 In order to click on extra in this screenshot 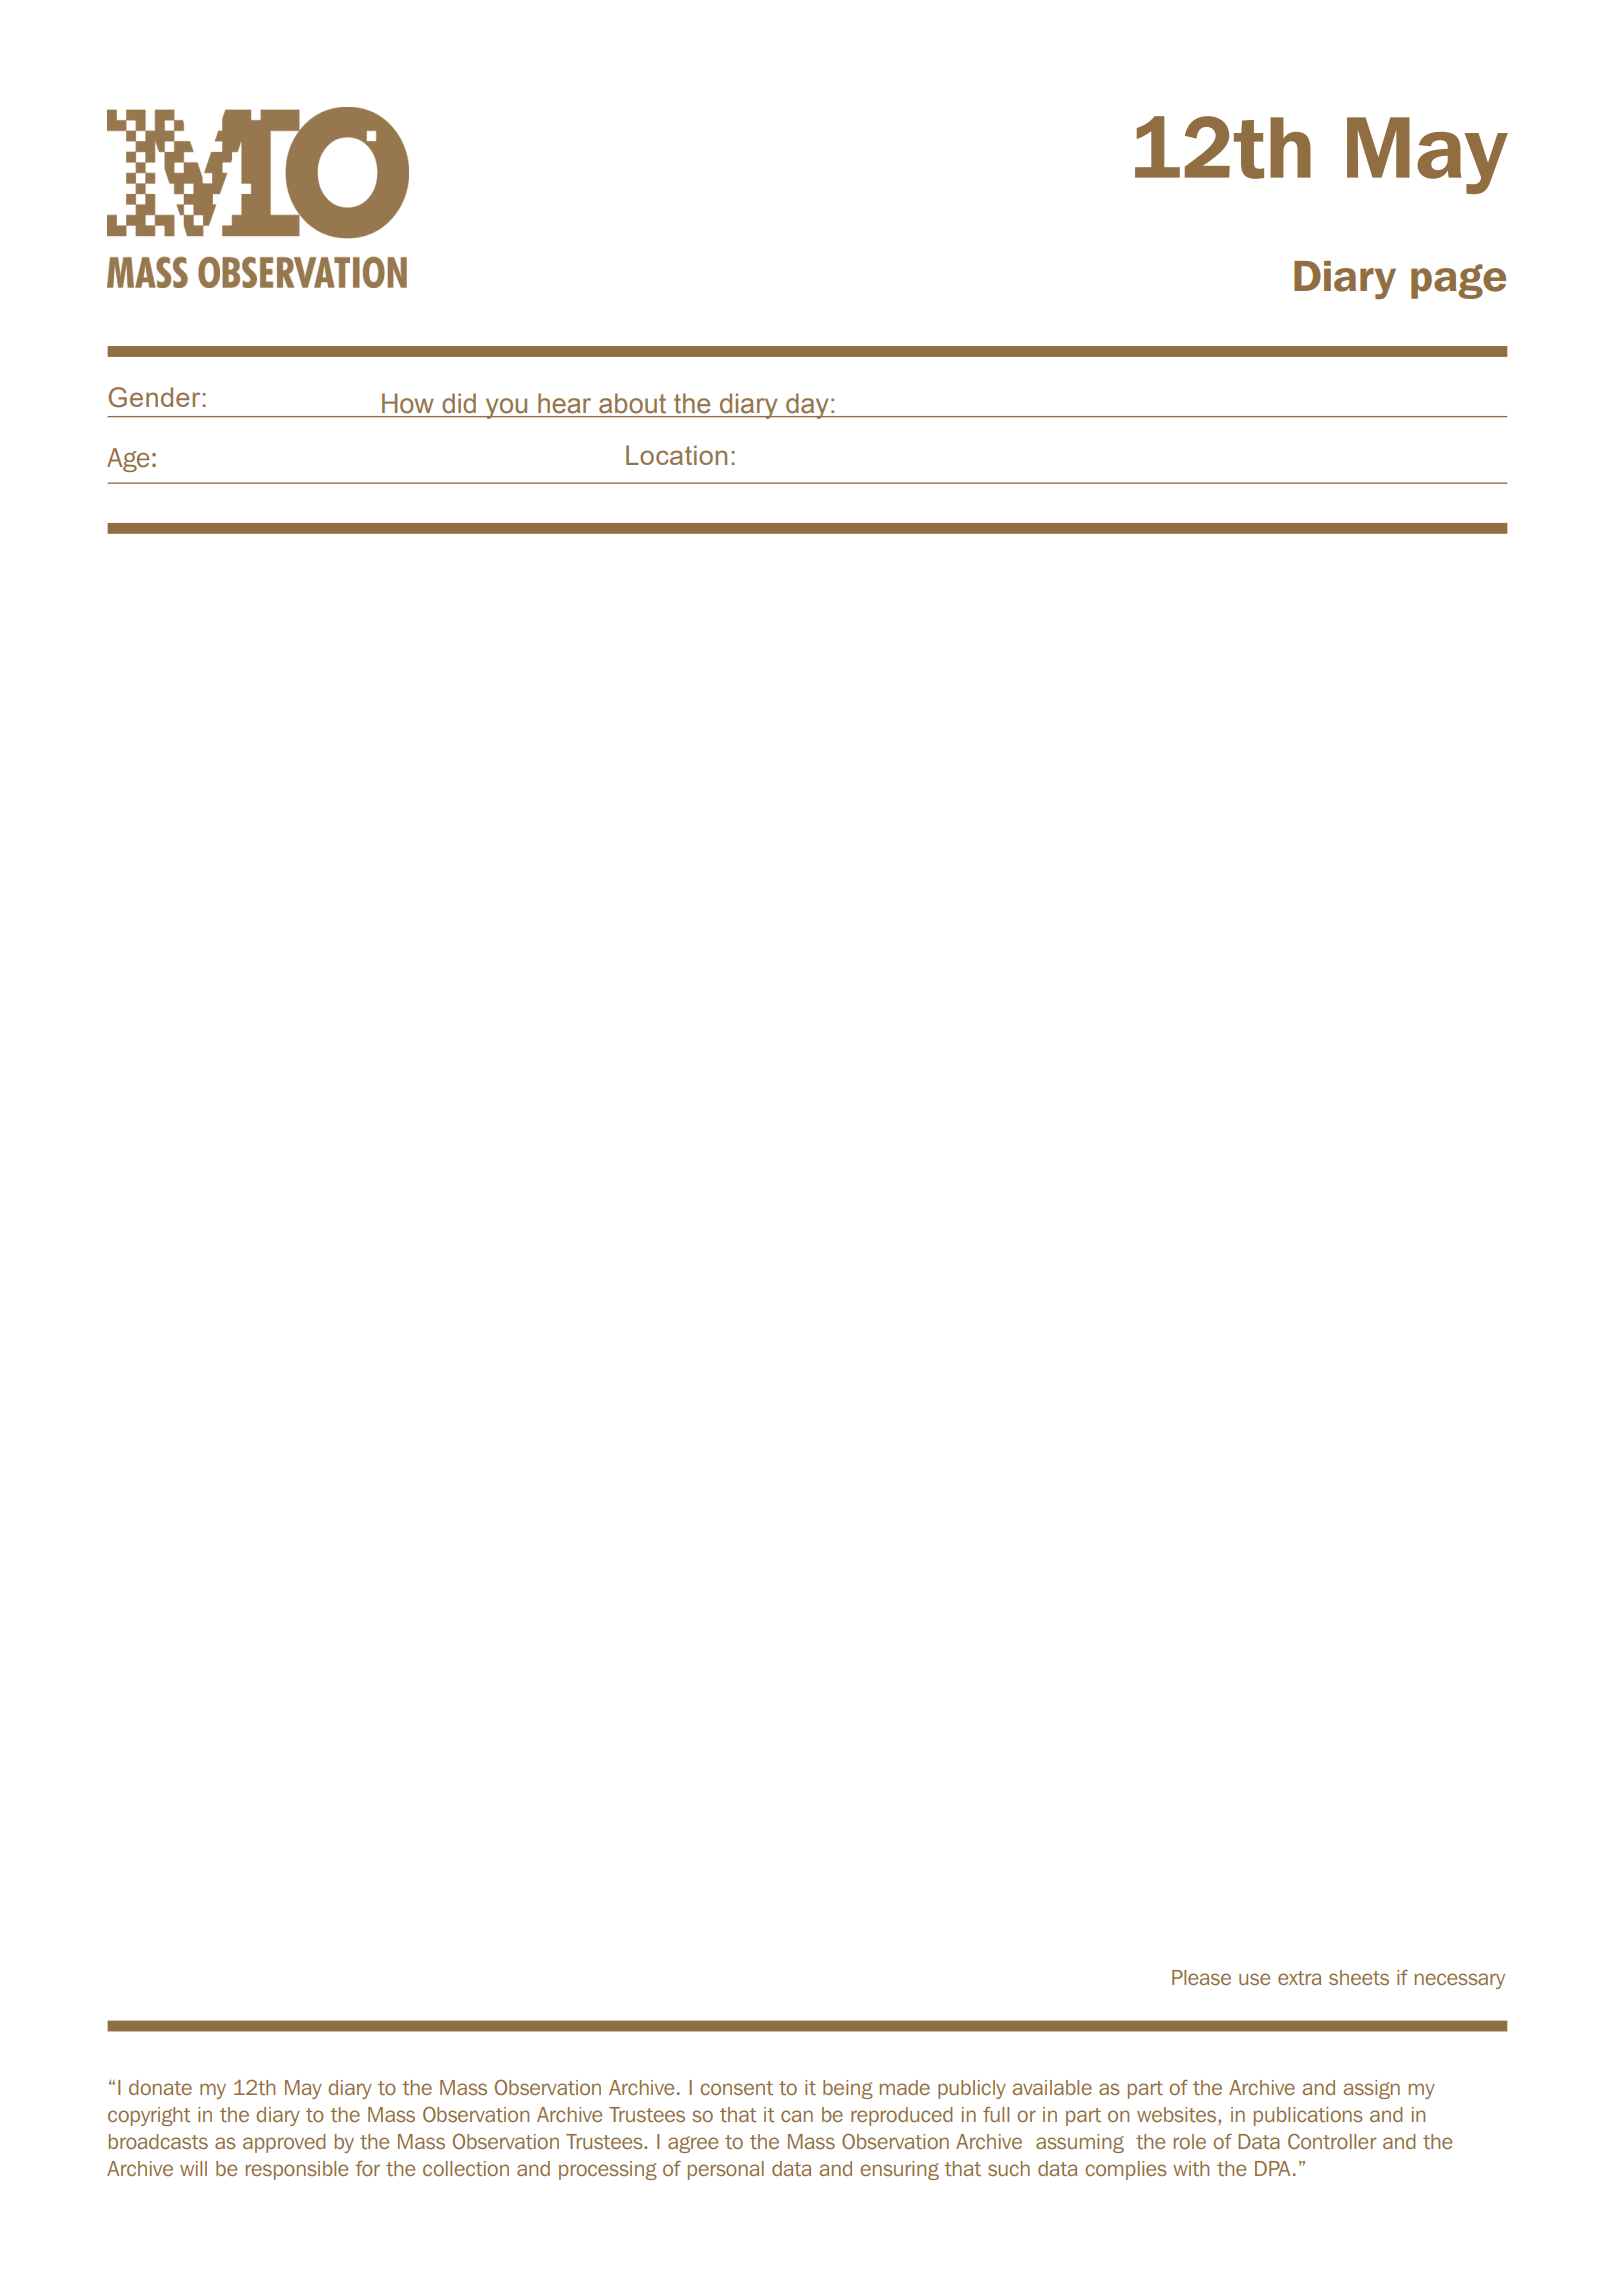, I will do `click(1299, 1978)`.
